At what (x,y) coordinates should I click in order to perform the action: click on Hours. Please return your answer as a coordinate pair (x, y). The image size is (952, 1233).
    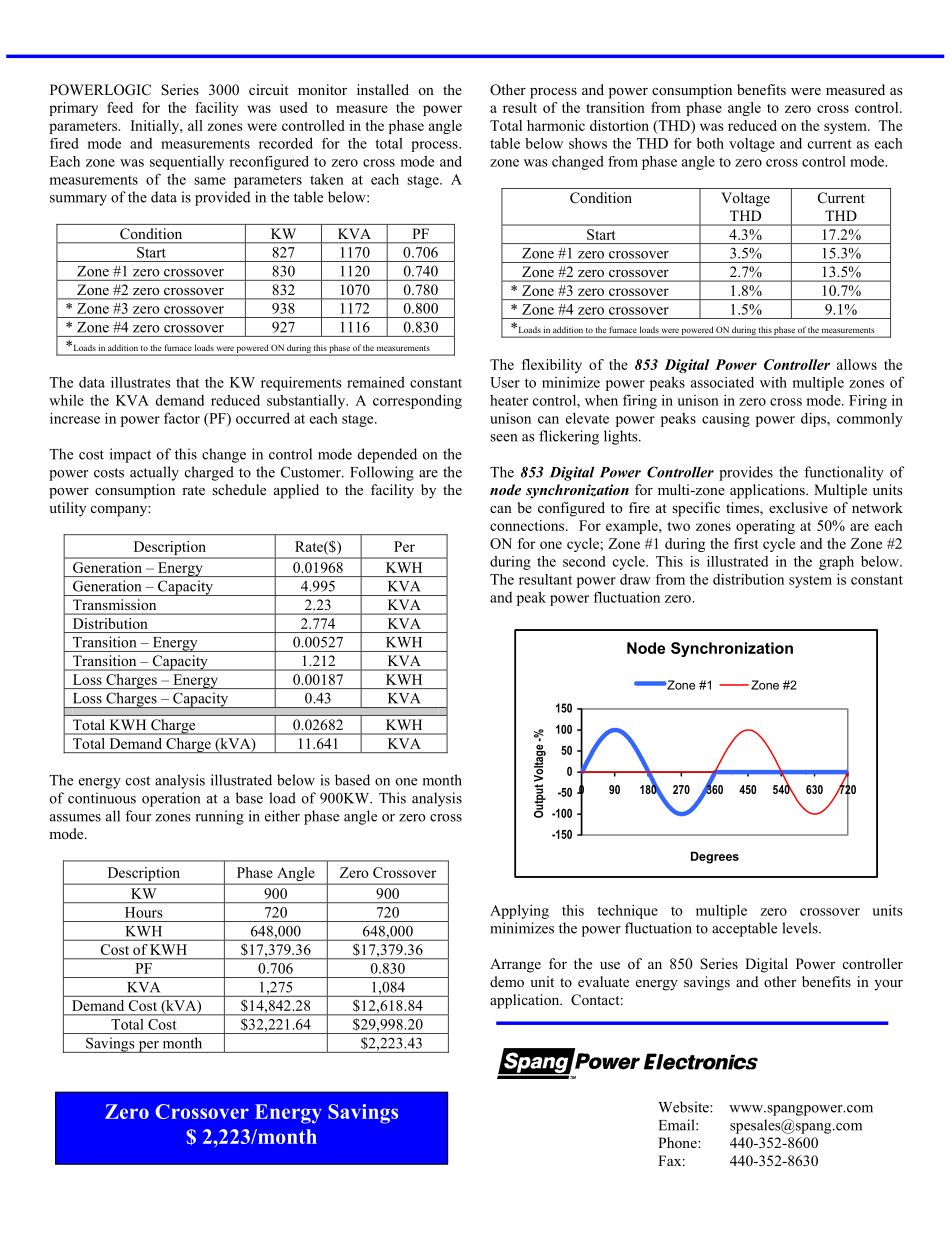
    Looking at the image, I should click on (143, 912).
